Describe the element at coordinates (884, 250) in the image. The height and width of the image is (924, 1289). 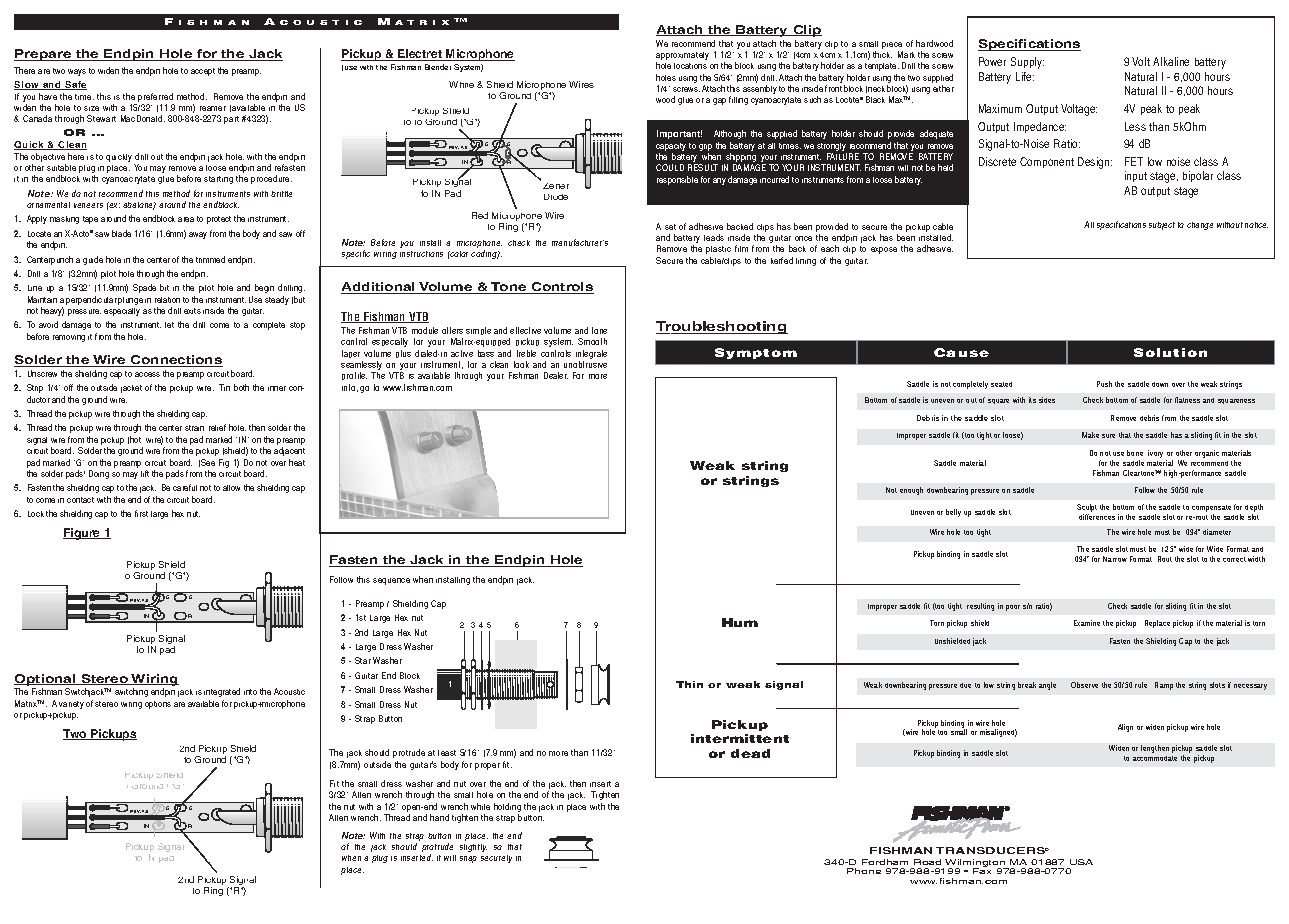
I see `expose` at that location.
